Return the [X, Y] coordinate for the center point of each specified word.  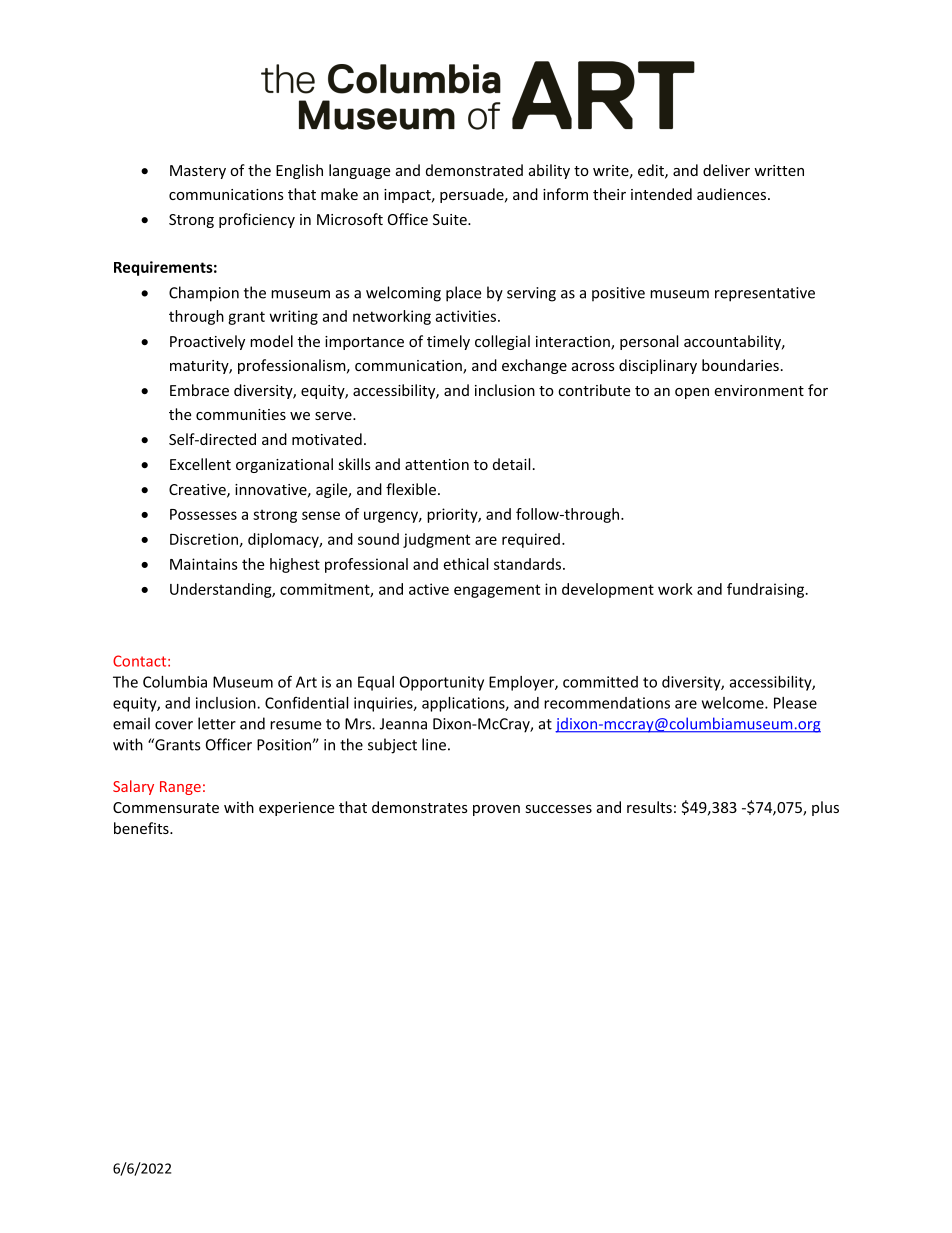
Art [306, 682]
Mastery [198, 172]
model [271, 341]
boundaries [740, 365]
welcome [734, 703]
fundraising [767, 590]
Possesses [203, 514]
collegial [502, 342]
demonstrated [474, 170]
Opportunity [442, 683]
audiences [731, 194]
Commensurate [166, 807]
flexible [411, 489]
